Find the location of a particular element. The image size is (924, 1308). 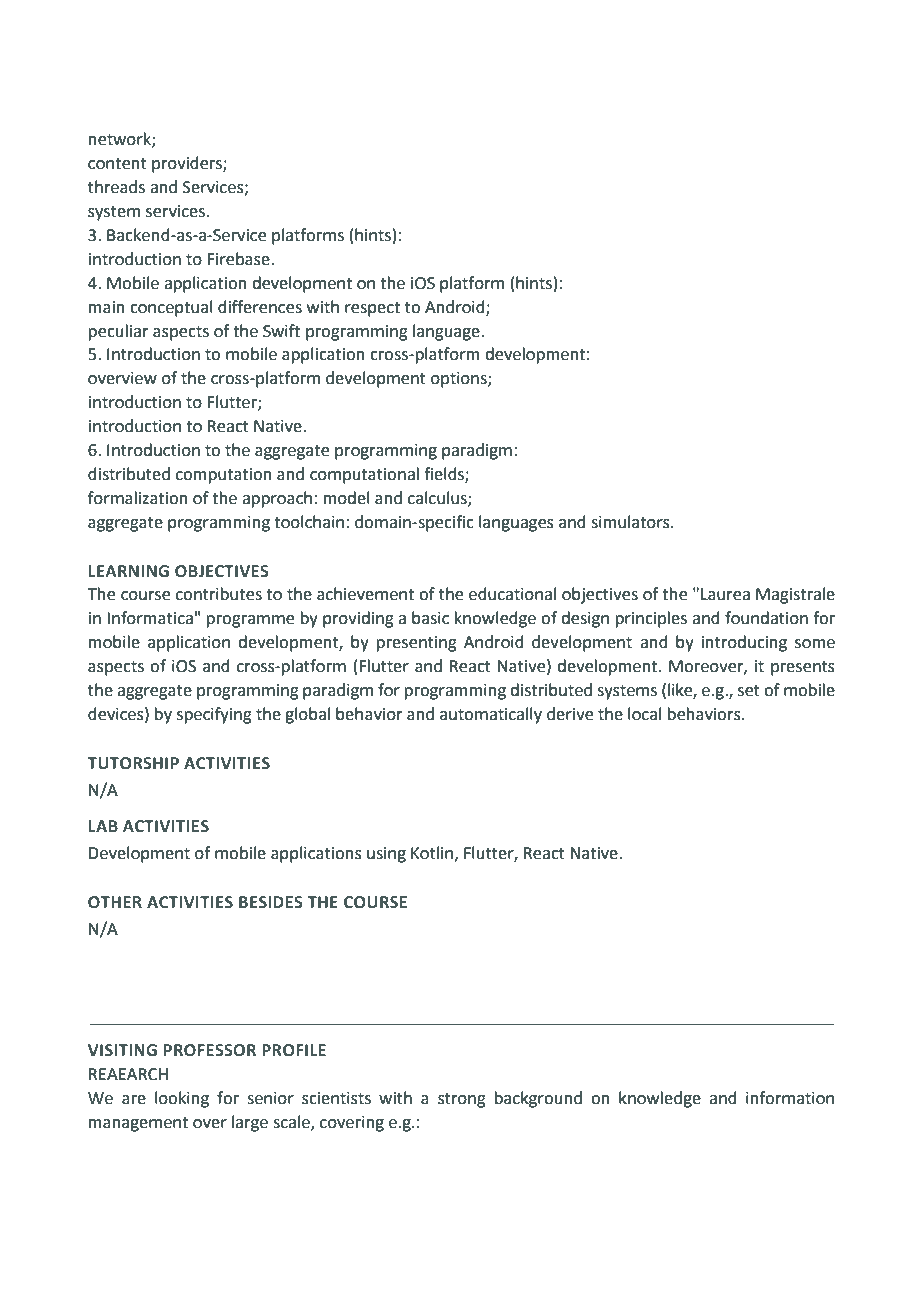

looking is located at coordinates (182, 1099).
